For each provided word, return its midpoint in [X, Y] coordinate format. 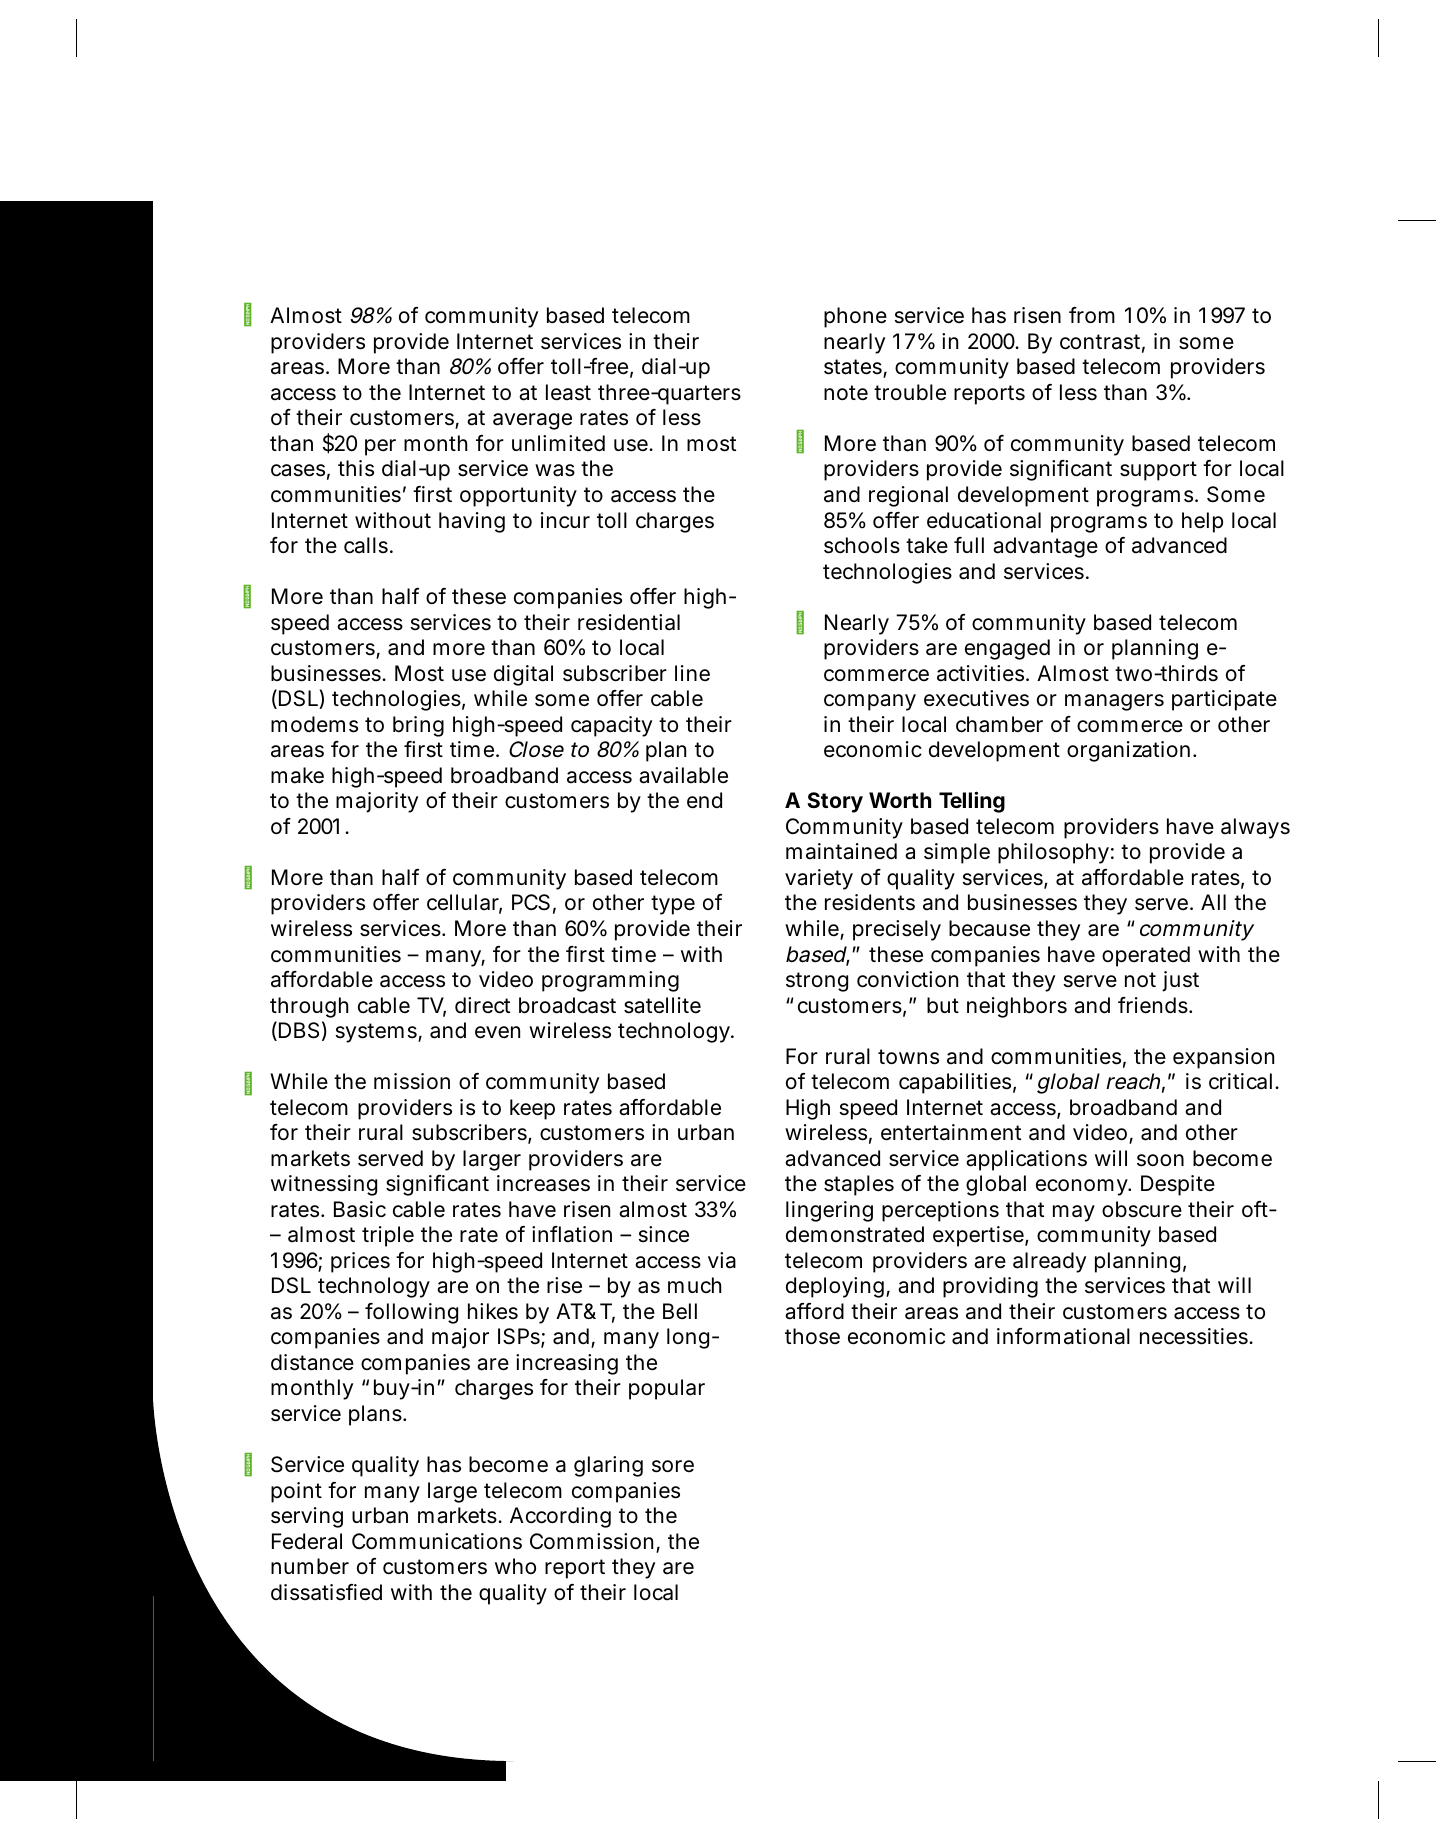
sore [673, 1466]
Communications [437, 1541]
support [1158, 471]
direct [482, 1005]
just [1180, 981]
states [853, 367]
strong [817, 982]
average [532, 421]
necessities [1194, 1336]
